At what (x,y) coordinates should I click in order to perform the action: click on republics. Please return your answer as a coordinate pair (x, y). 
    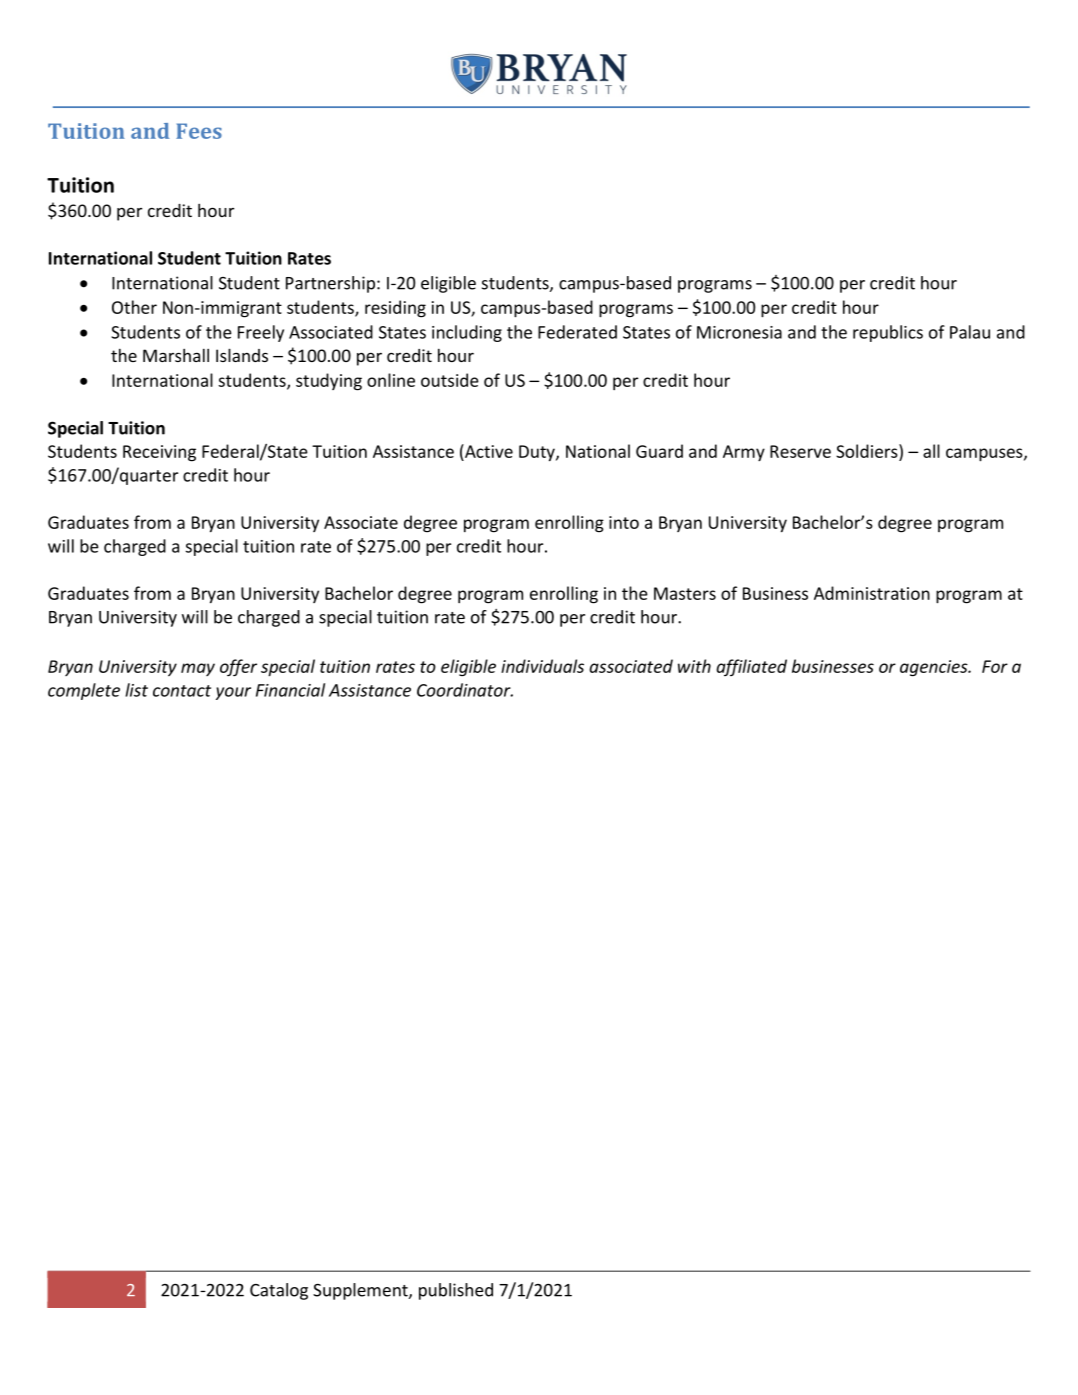
    Looking at the image, I should click on (888, 333).
